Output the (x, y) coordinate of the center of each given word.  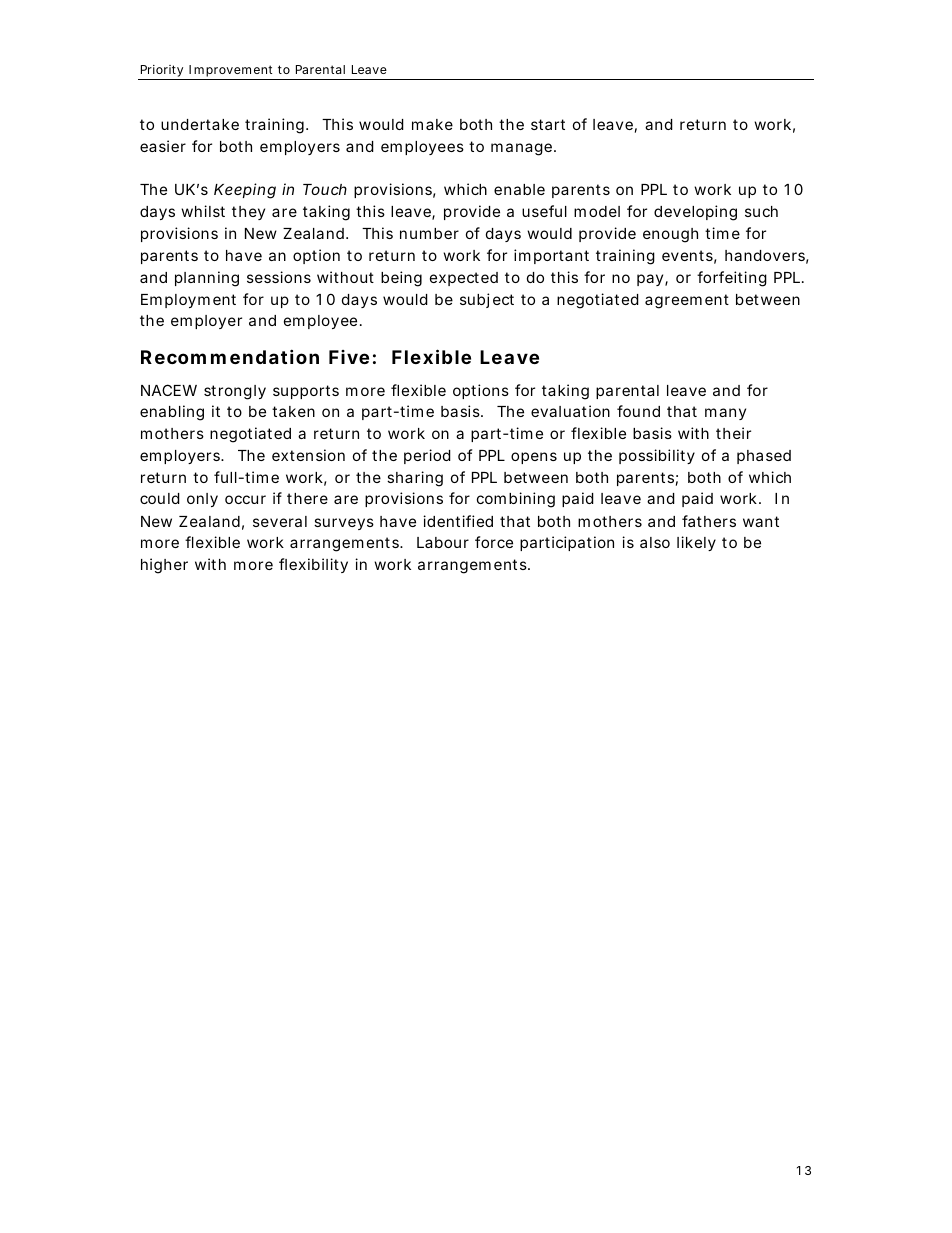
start (548, 124)
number (429, 233)
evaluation (570, 411)
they (248, 213)
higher (164, 566)
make (432, 124)
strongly (235, 392)
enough (670, 235)
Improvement (231, 72)
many (725, 414)
